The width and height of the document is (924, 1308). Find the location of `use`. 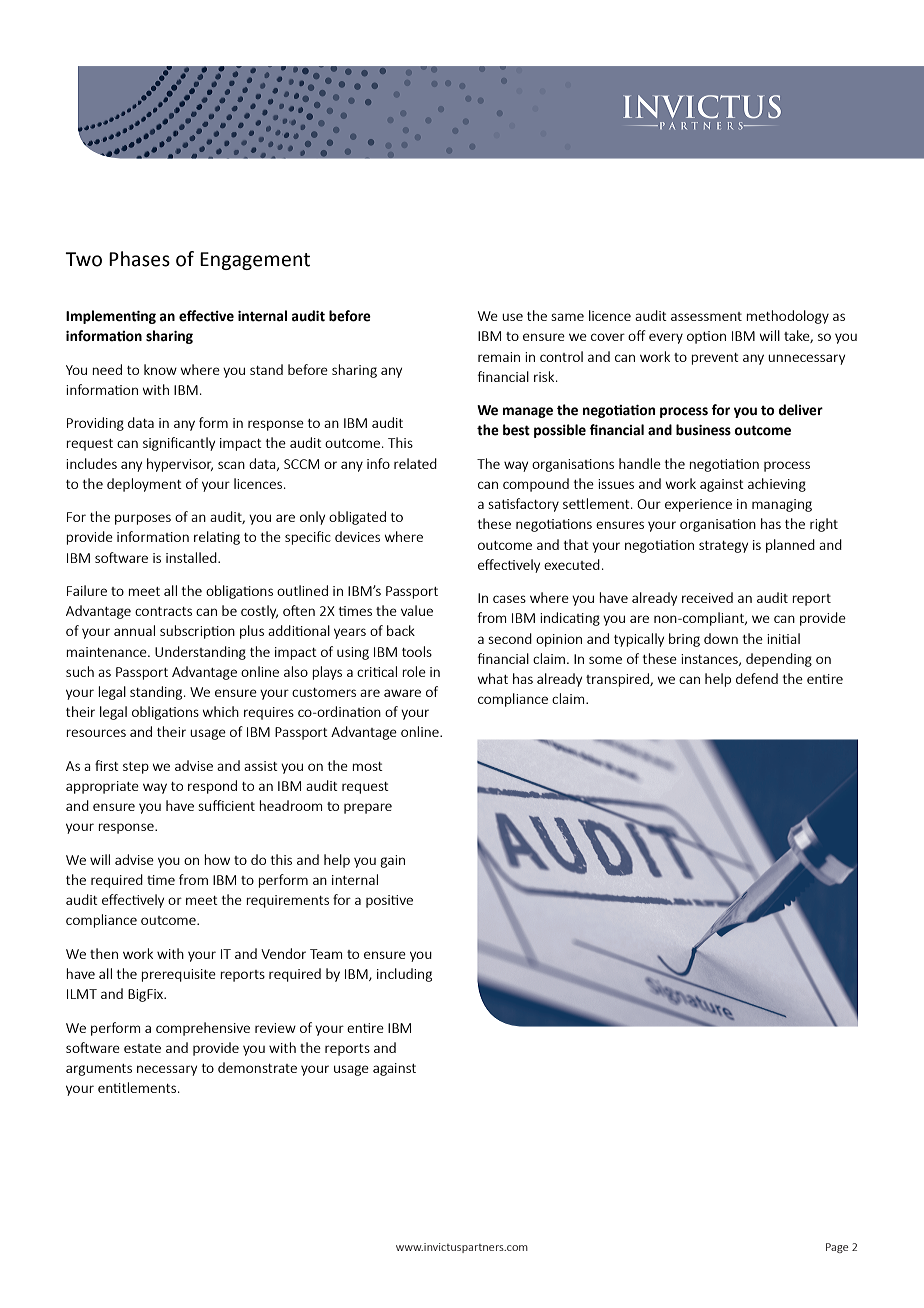

use is located at coordinates (512, 317).
